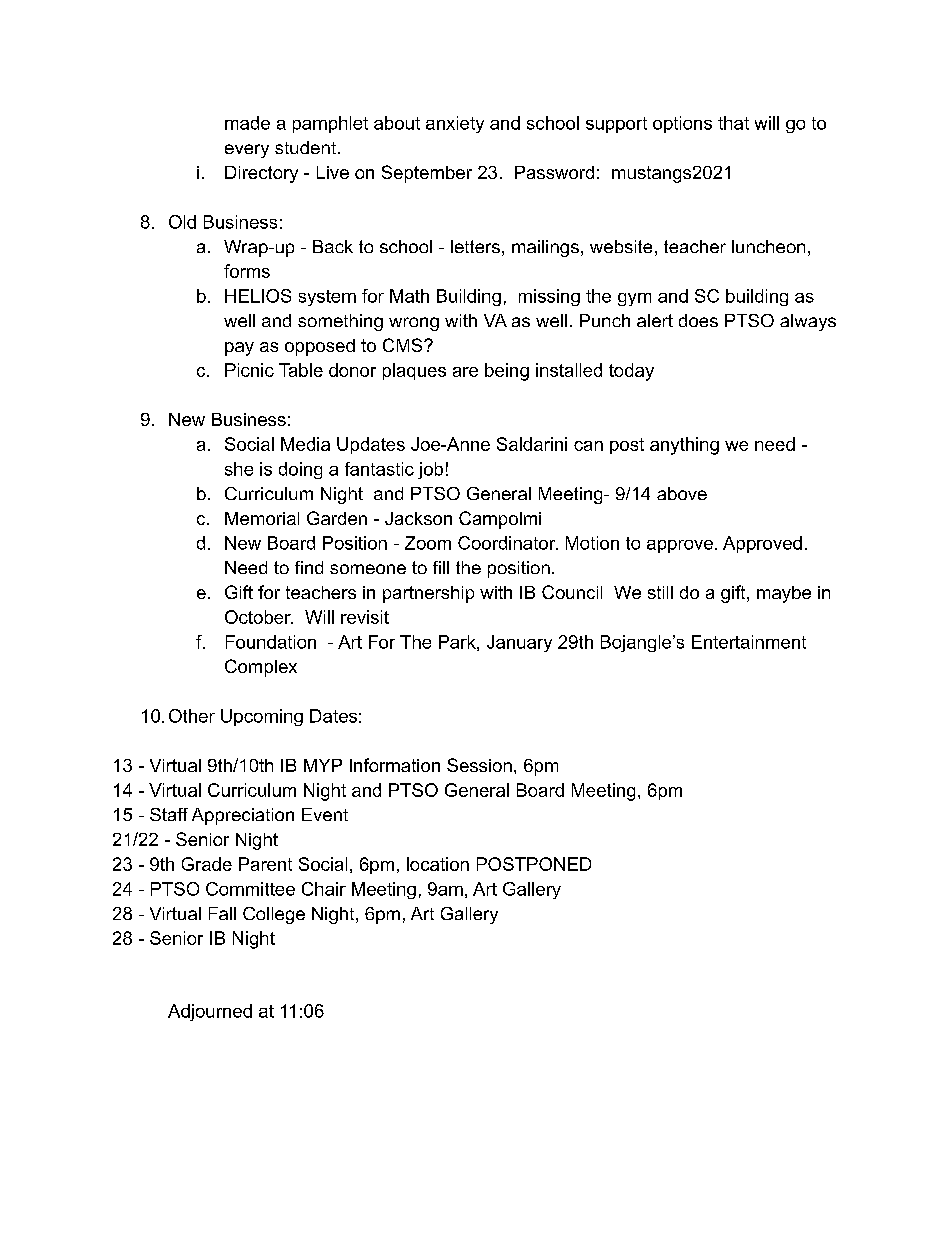 This document has width=952, height=1233. I want to click on every, so click(247, 151).
